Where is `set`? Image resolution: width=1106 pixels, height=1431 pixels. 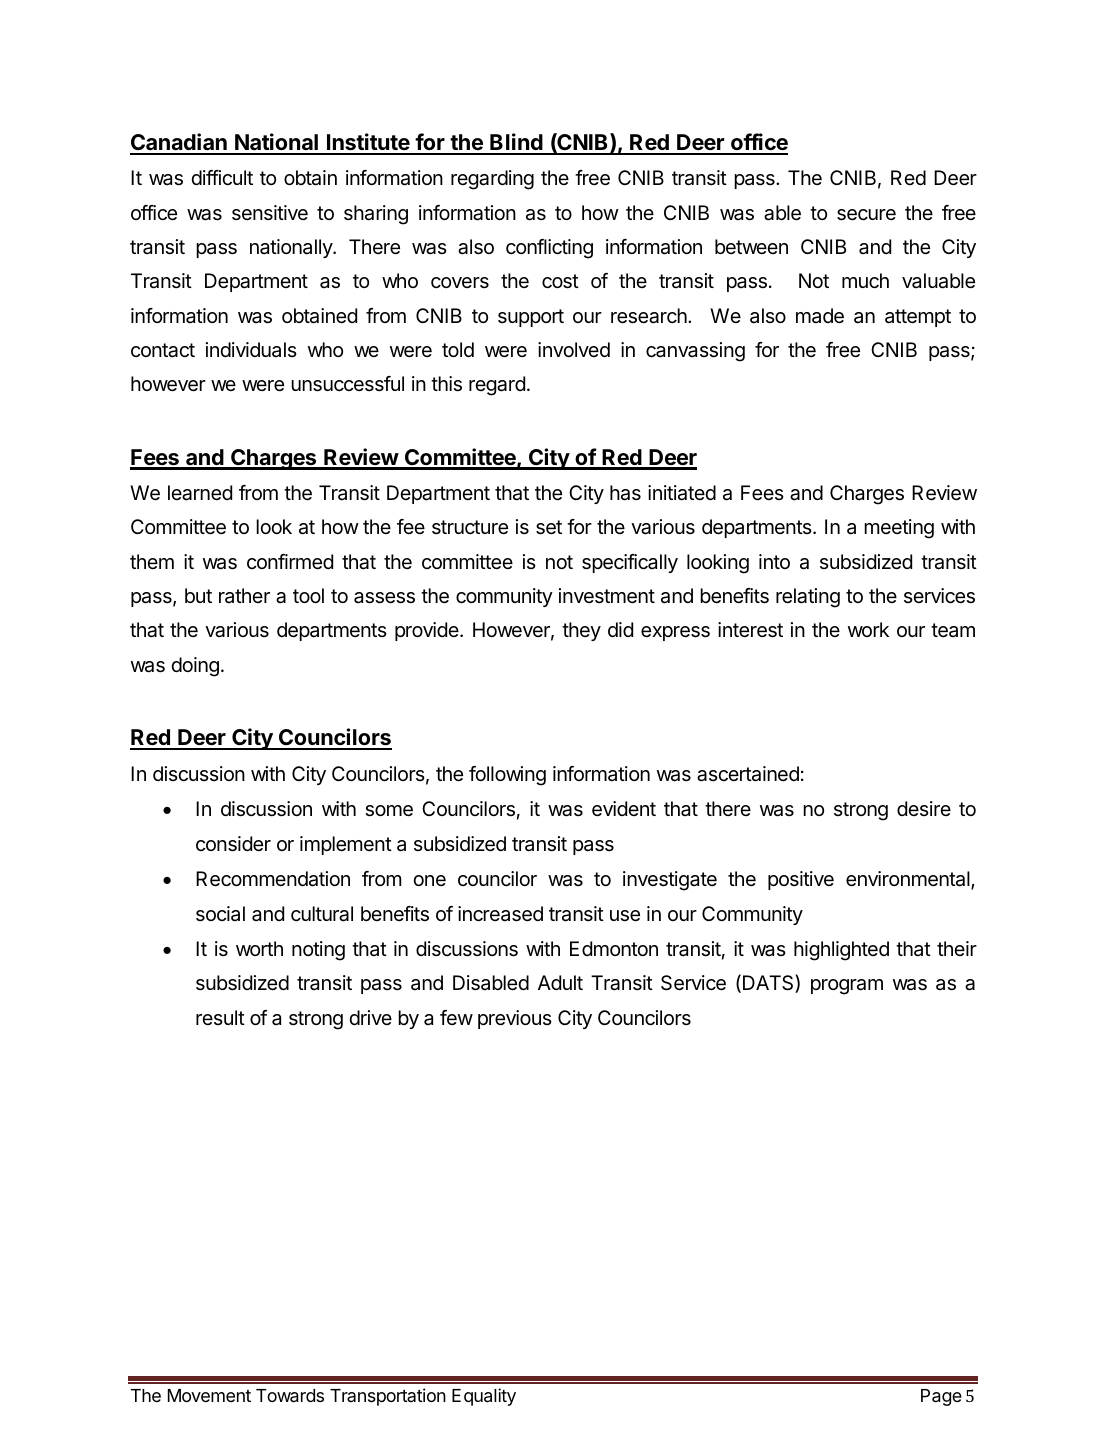 set is located at coordinates (549, 527).
